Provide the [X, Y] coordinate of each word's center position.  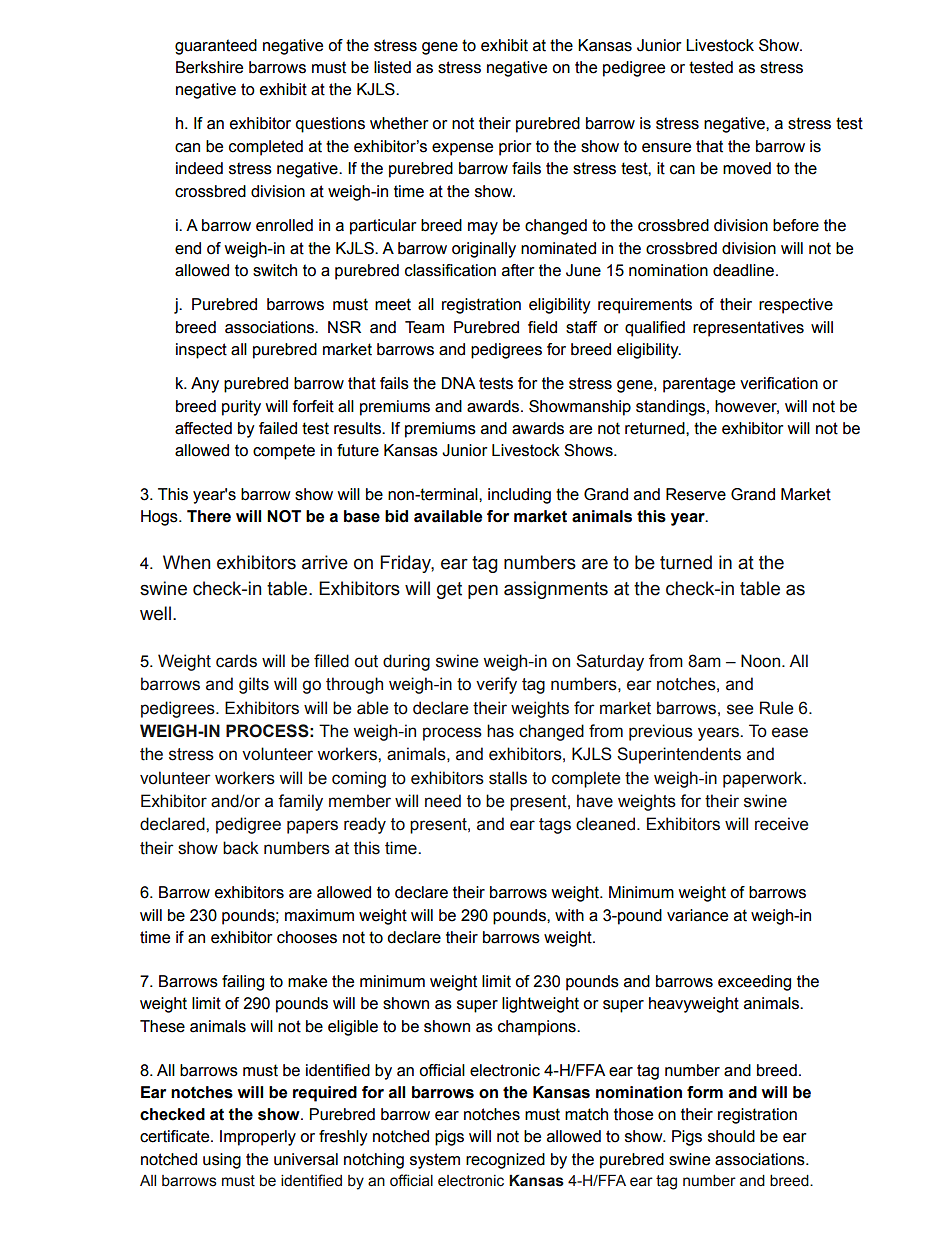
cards [236, 661]
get [449, 590]
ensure [666, 148]
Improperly [258, 1138]
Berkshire [209, 67]
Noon [762, 661]
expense [462, 149]
